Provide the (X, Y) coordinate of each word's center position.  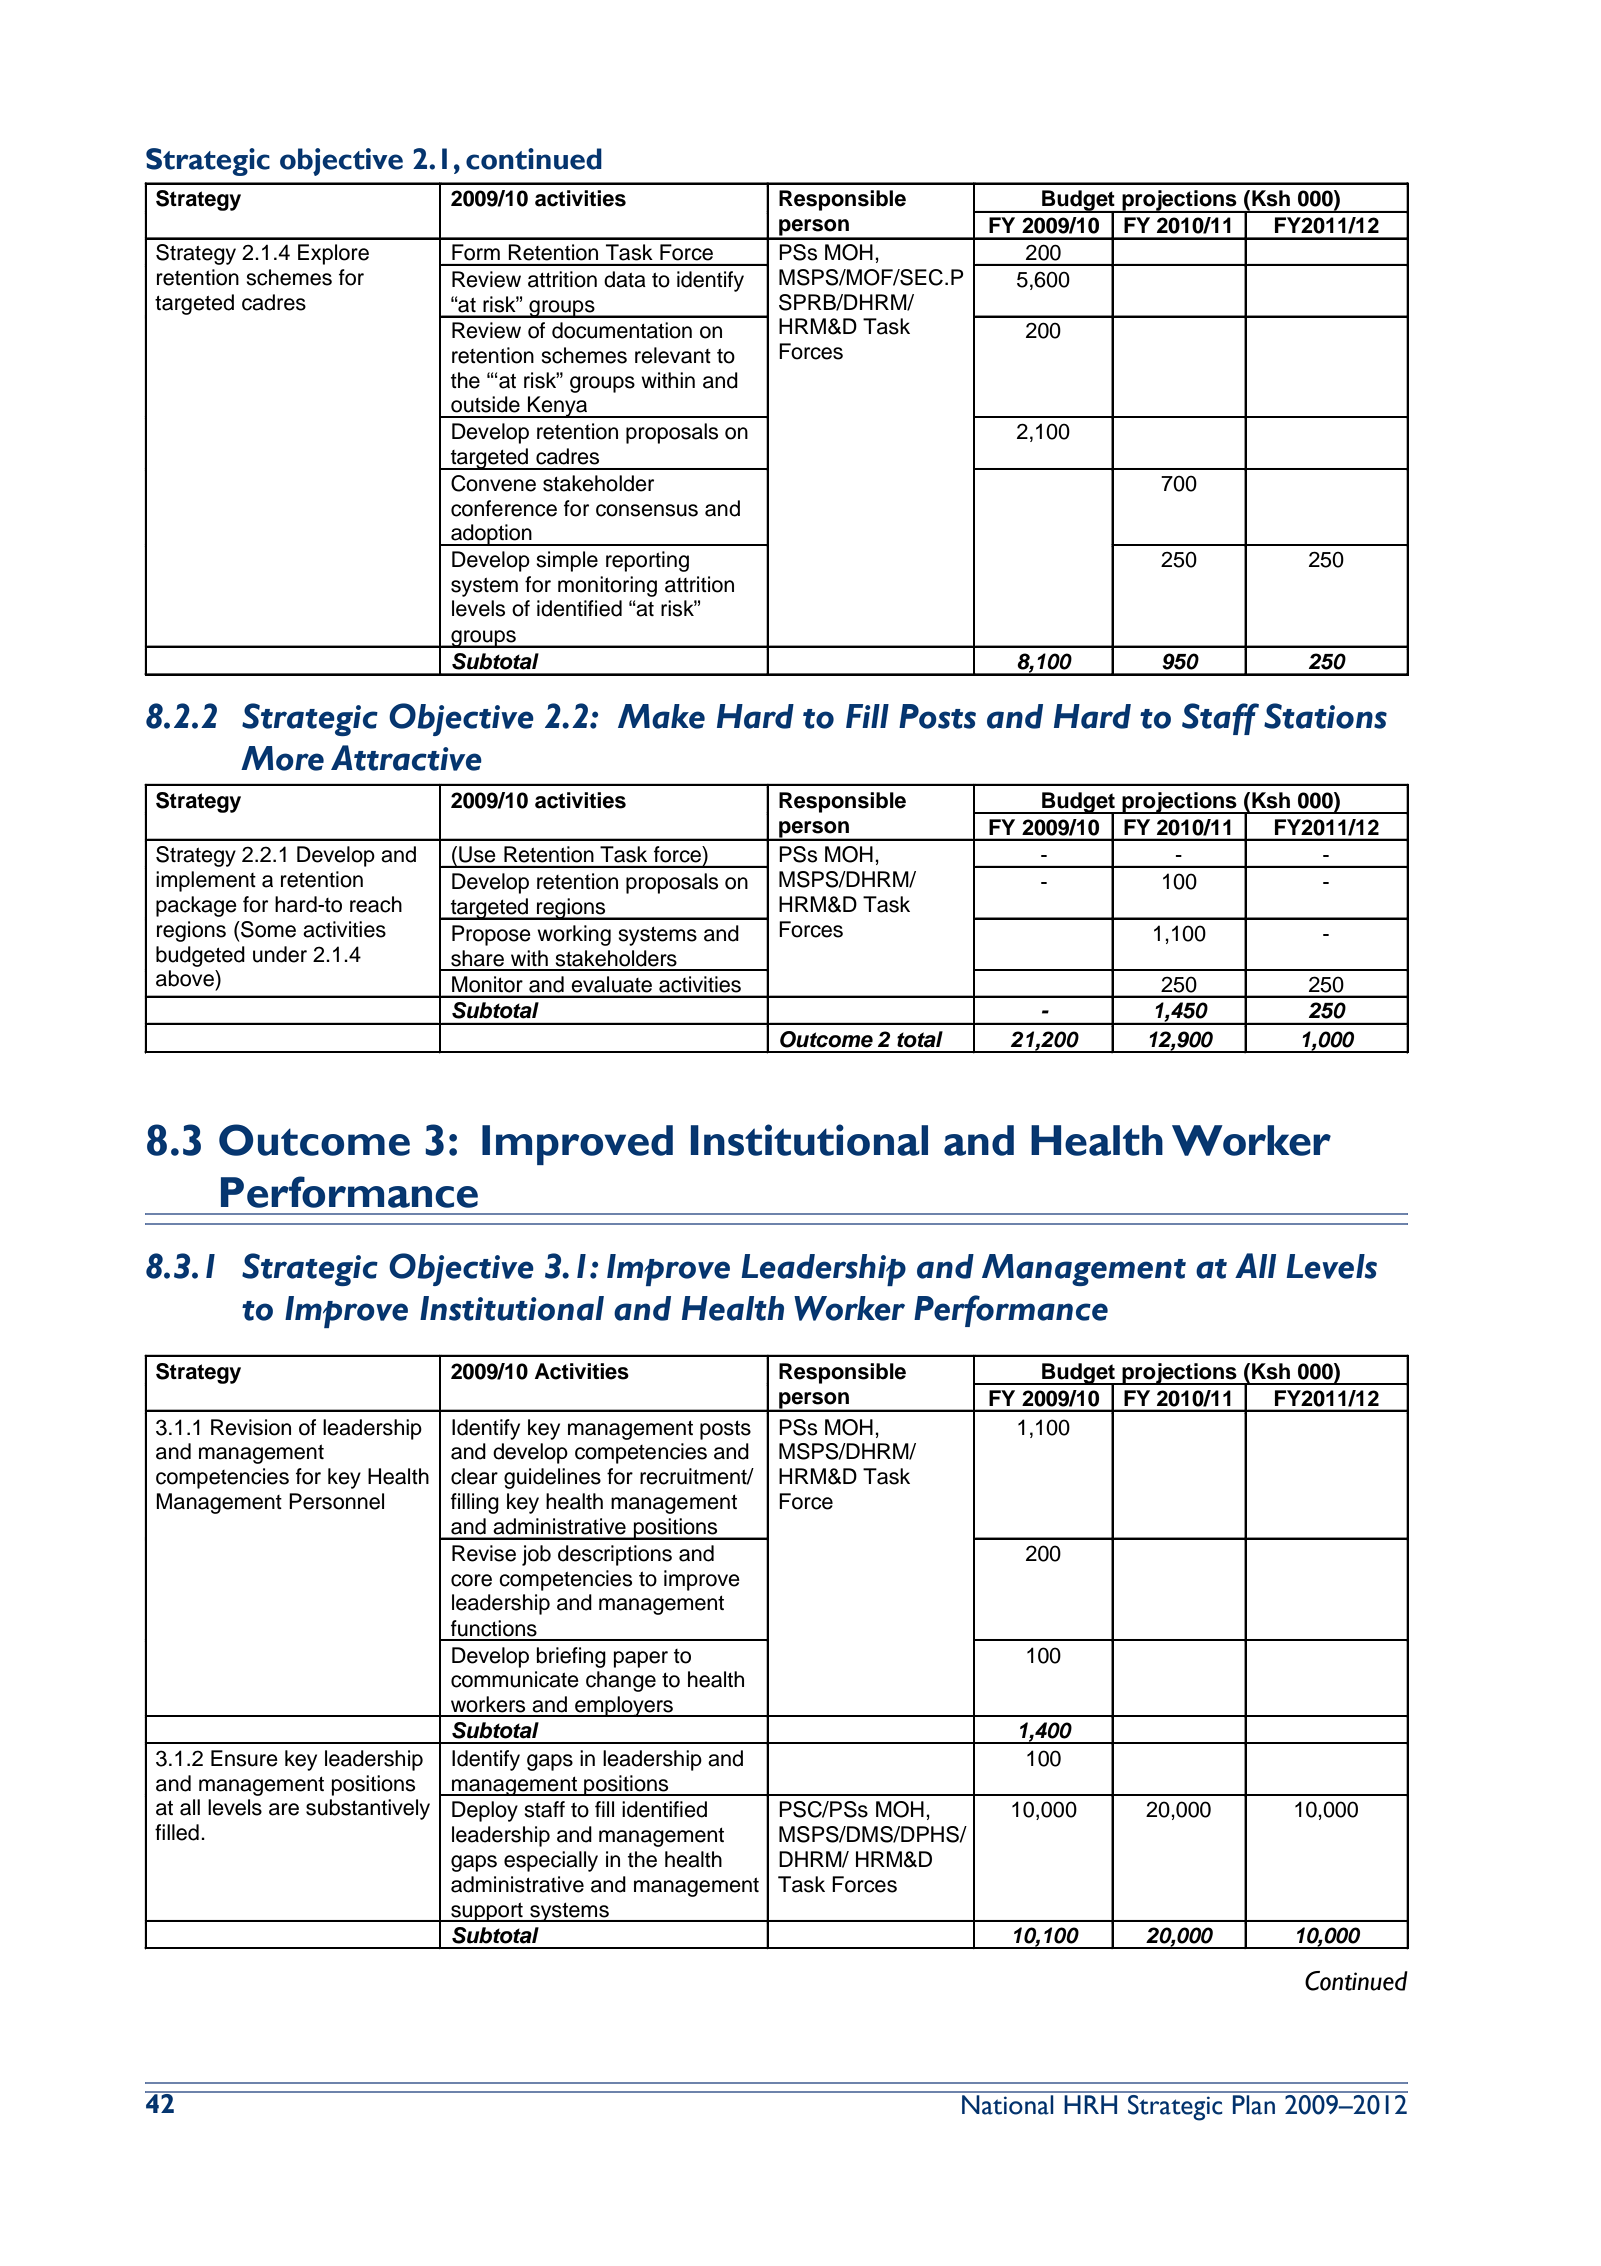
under (280, 954)
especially (551, 1861)
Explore (333, 254)
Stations (1325, 716)
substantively (368, 1809)
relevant (673, 355)
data (625, 279)
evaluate (612, 984)
